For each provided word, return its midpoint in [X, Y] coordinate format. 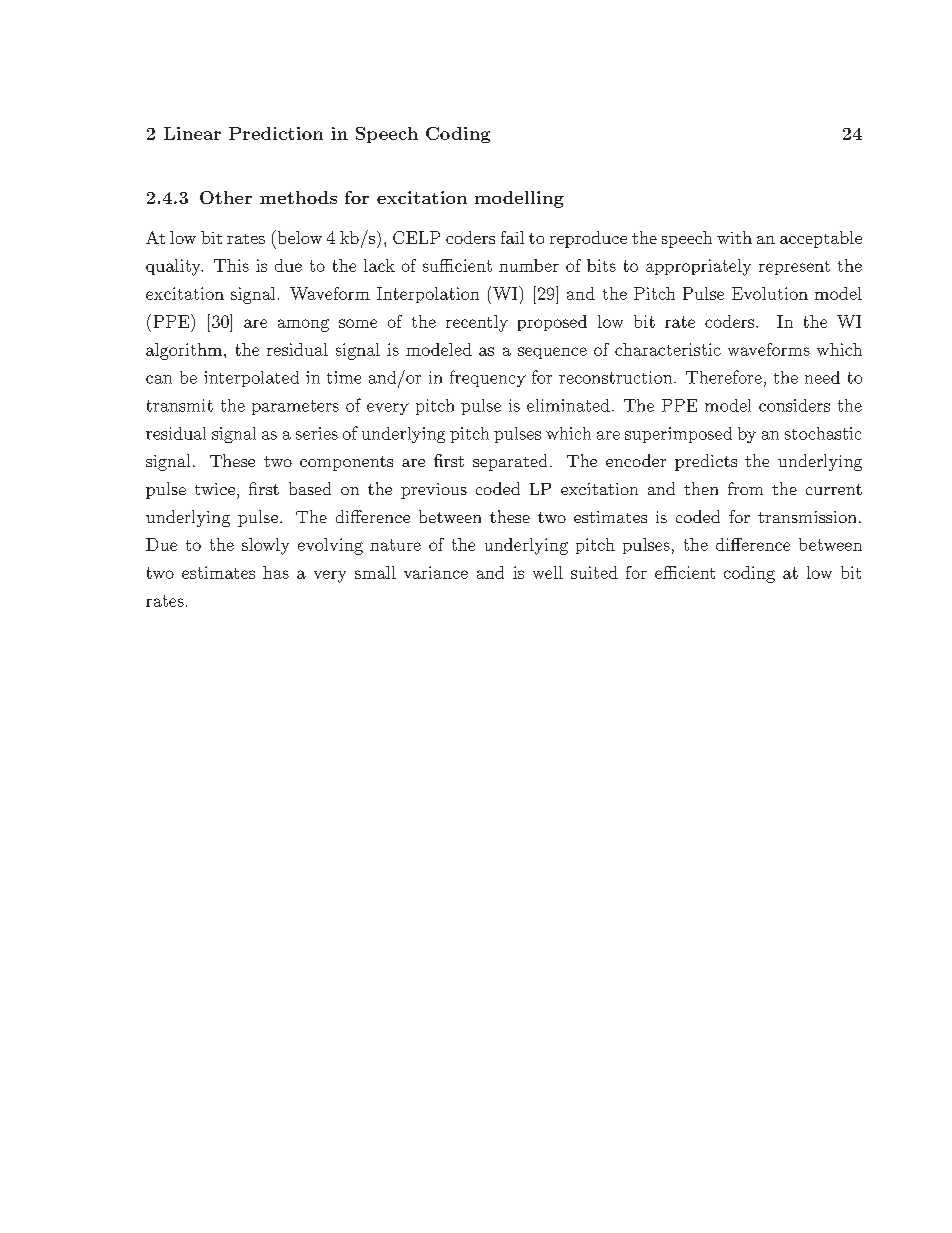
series [317, 433]
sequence [552, 353]
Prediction [276, 133]
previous [434, 491]
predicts [706, 462]
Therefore [724, 377]
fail [512, 237]
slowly [265, 546]
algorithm [184, 351]
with [734, 237]
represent [794, 268]
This [231, 265]
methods [298, 197]
